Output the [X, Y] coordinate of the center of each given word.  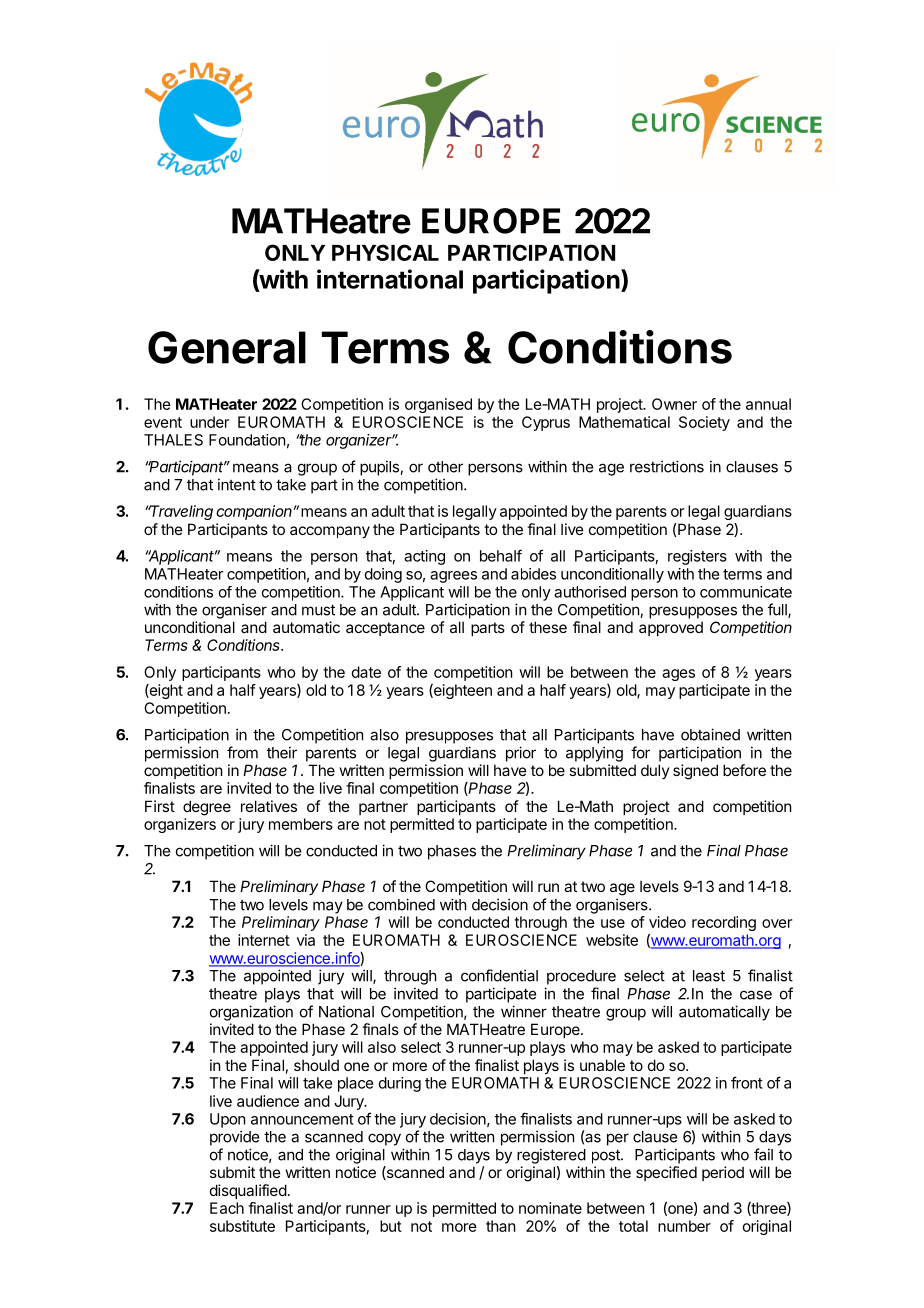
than [500, 1226]
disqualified [248, 1191]
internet [264, 940]
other [445, 467]
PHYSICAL [385, 252]
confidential [499, 975]
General [227, 347]
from [242, 752]
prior [521, 754]
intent [237, 484]
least [709, 976]
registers [697, 557]
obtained [710, 734]
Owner [674, 404]
